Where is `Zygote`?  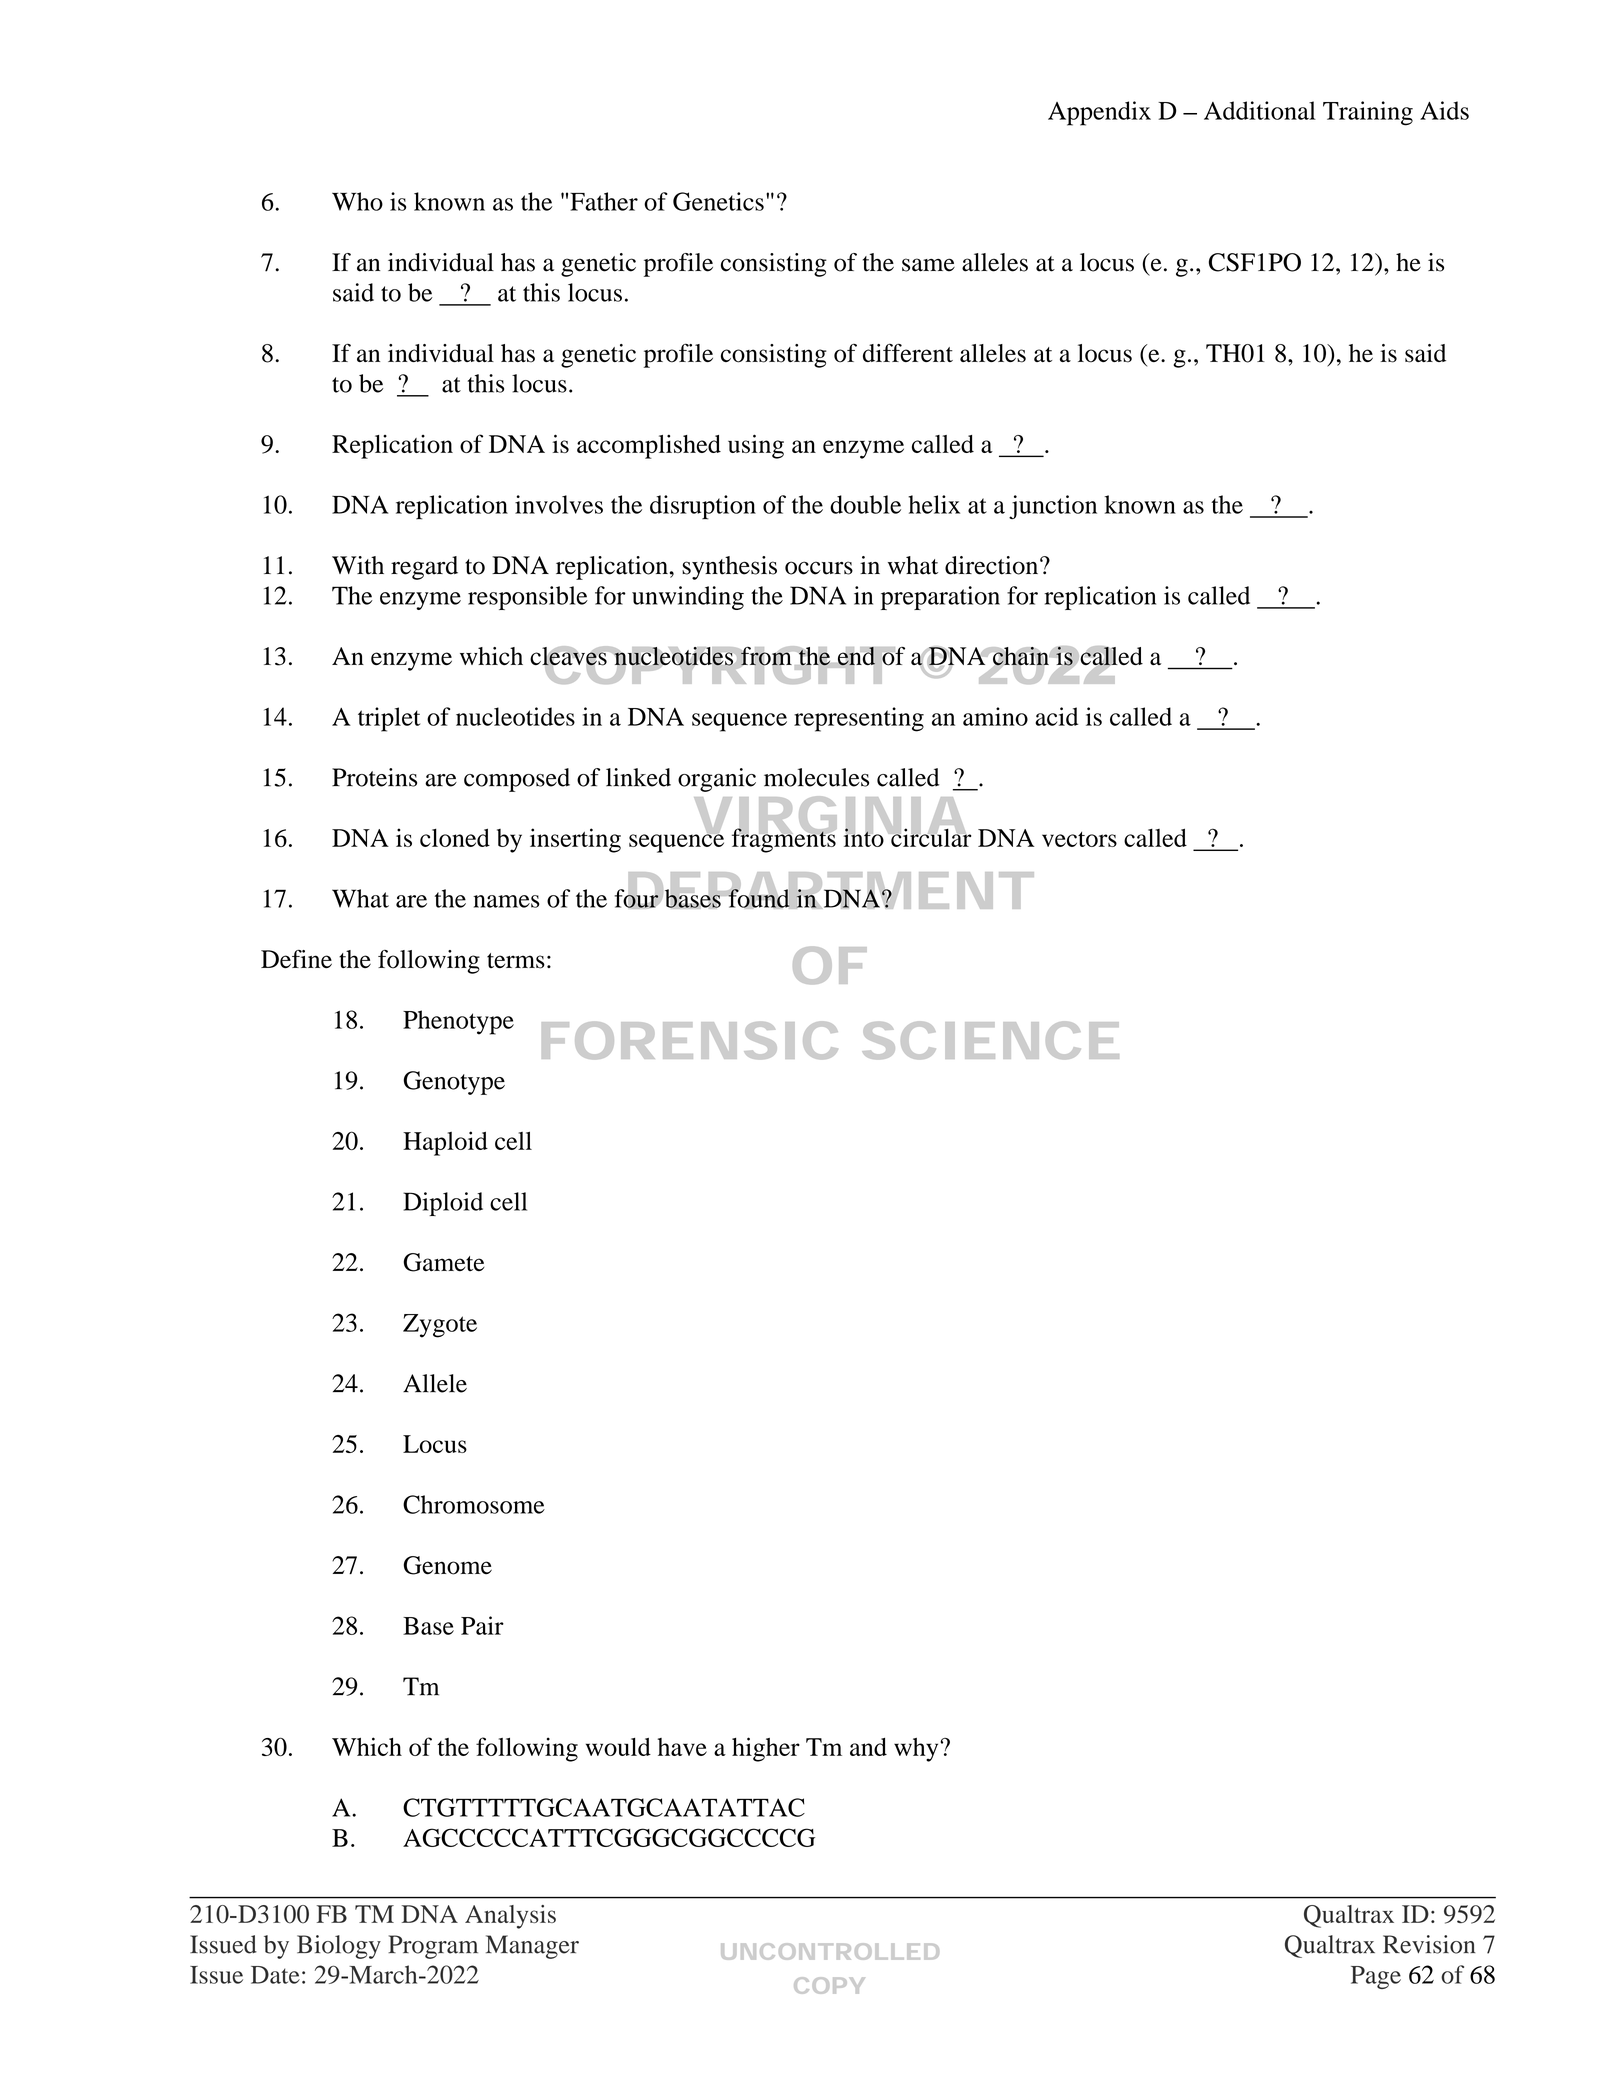
Zygote is located at coordinates (440, 1326).
